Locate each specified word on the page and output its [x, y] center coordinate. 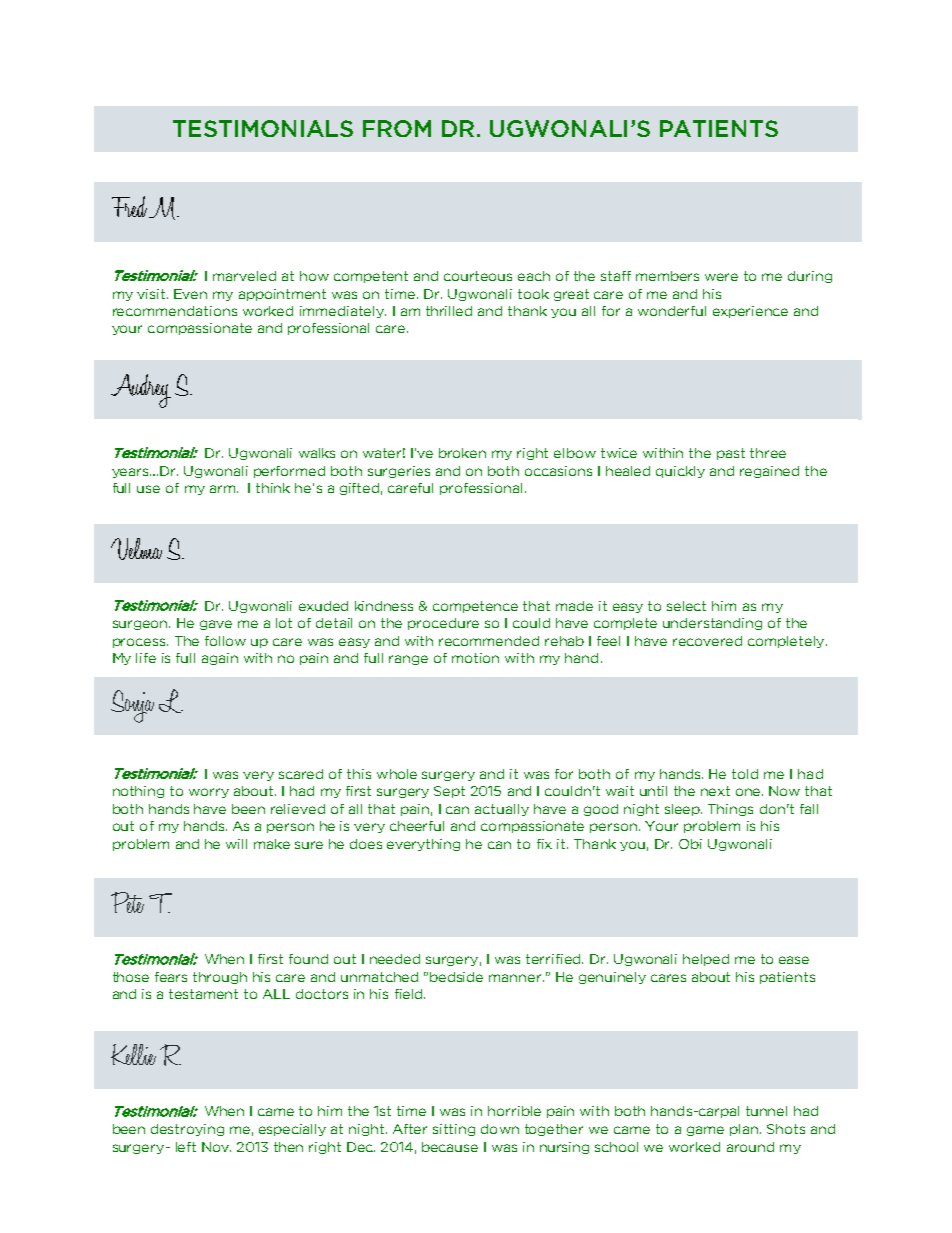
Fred [129, 206]
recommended [489, 641]
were [721, 277]
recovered [707, 641]
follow [225, 641]
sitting [454, 1130]
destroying [187, 1130]
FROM [397, 128]
